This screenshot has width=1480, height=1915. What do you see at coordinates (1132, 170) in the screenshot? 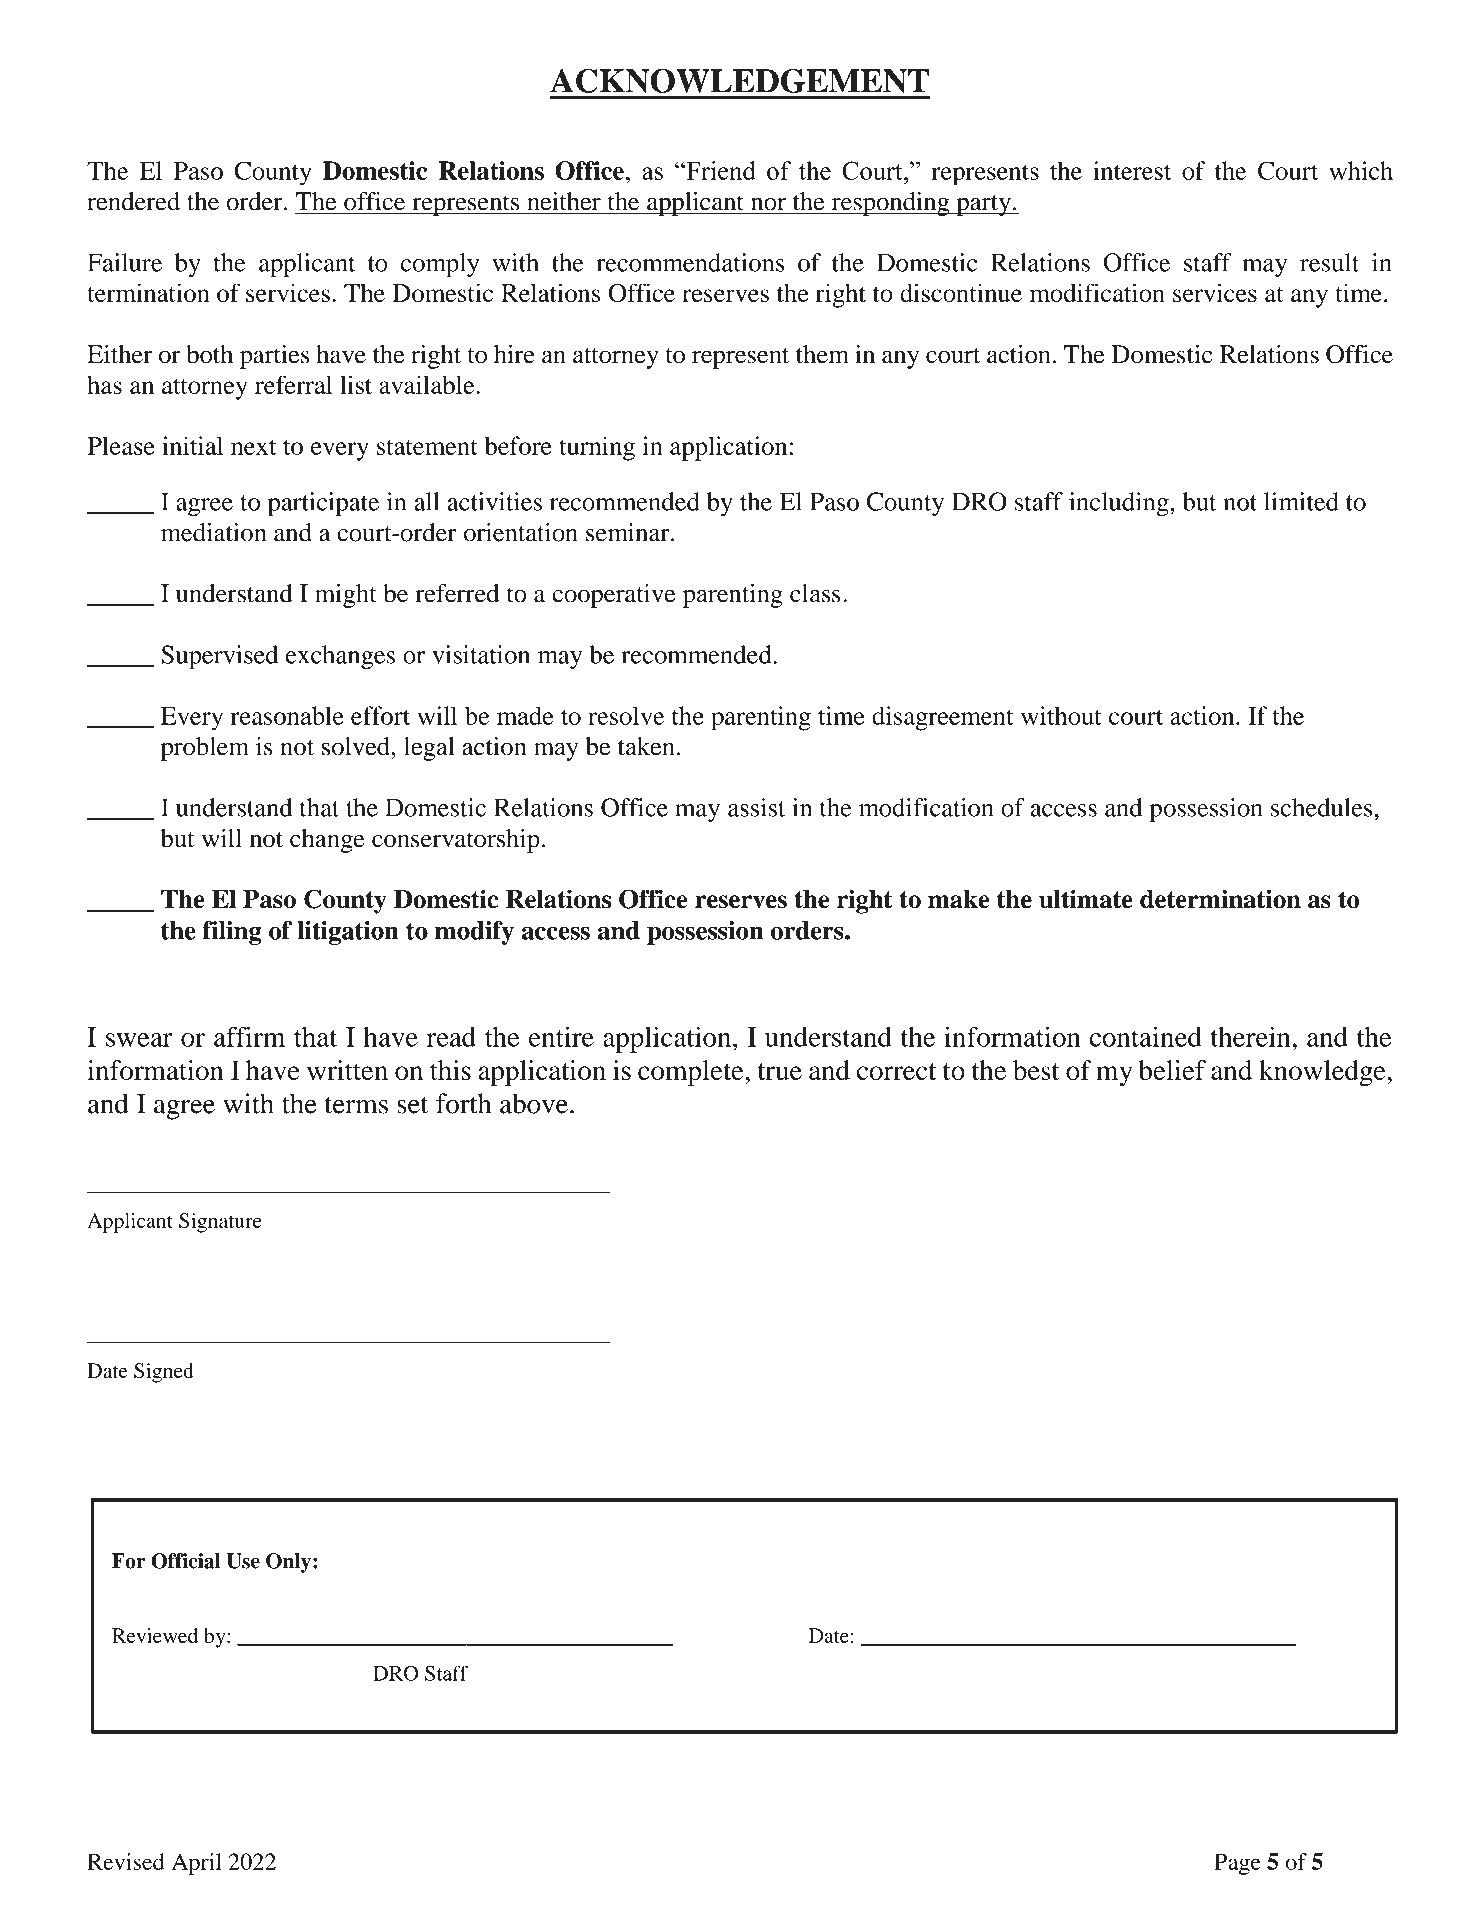
I see `interest` at bounding box center [1132, 170].
